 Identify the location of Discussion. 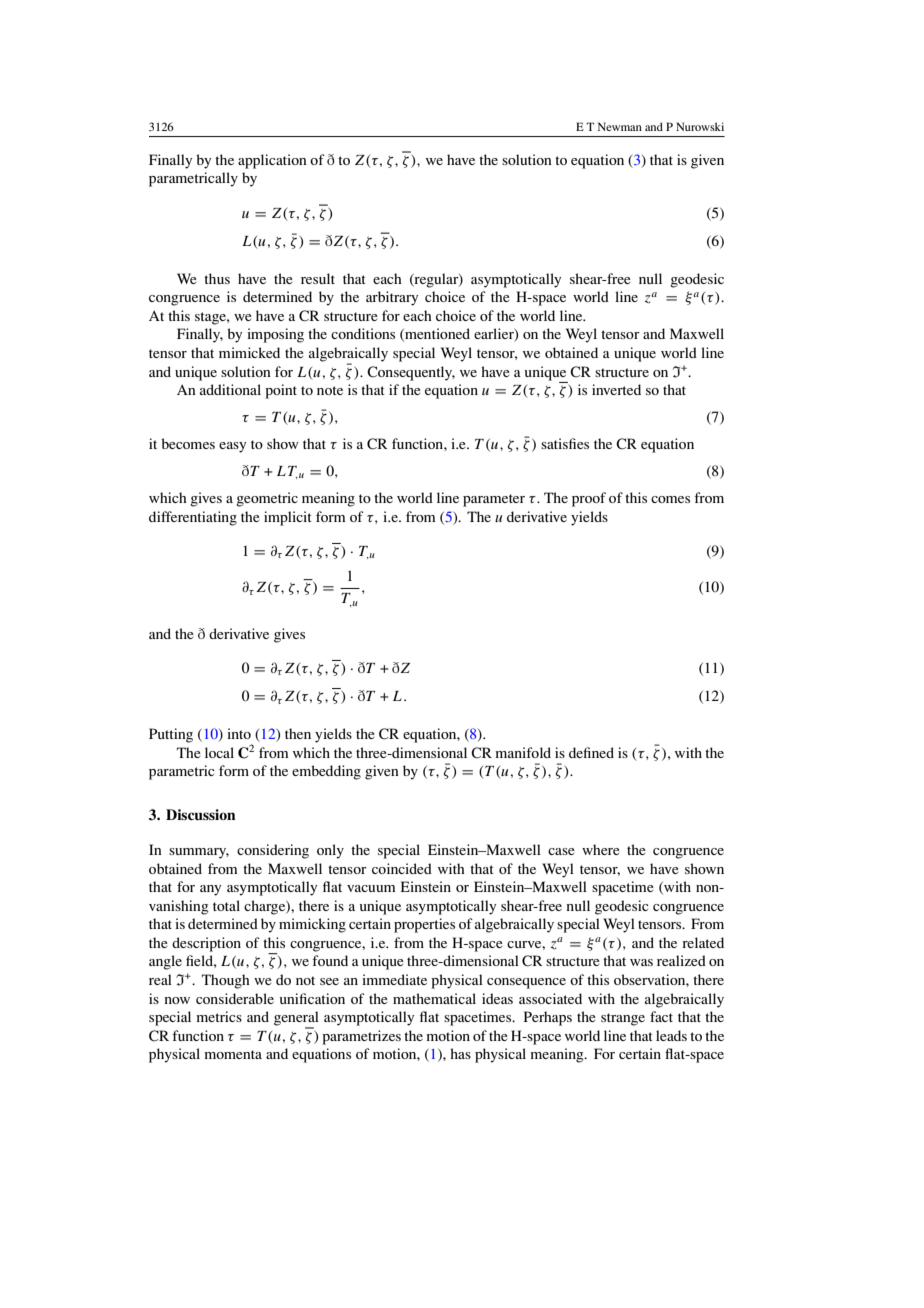
(200, 815).
